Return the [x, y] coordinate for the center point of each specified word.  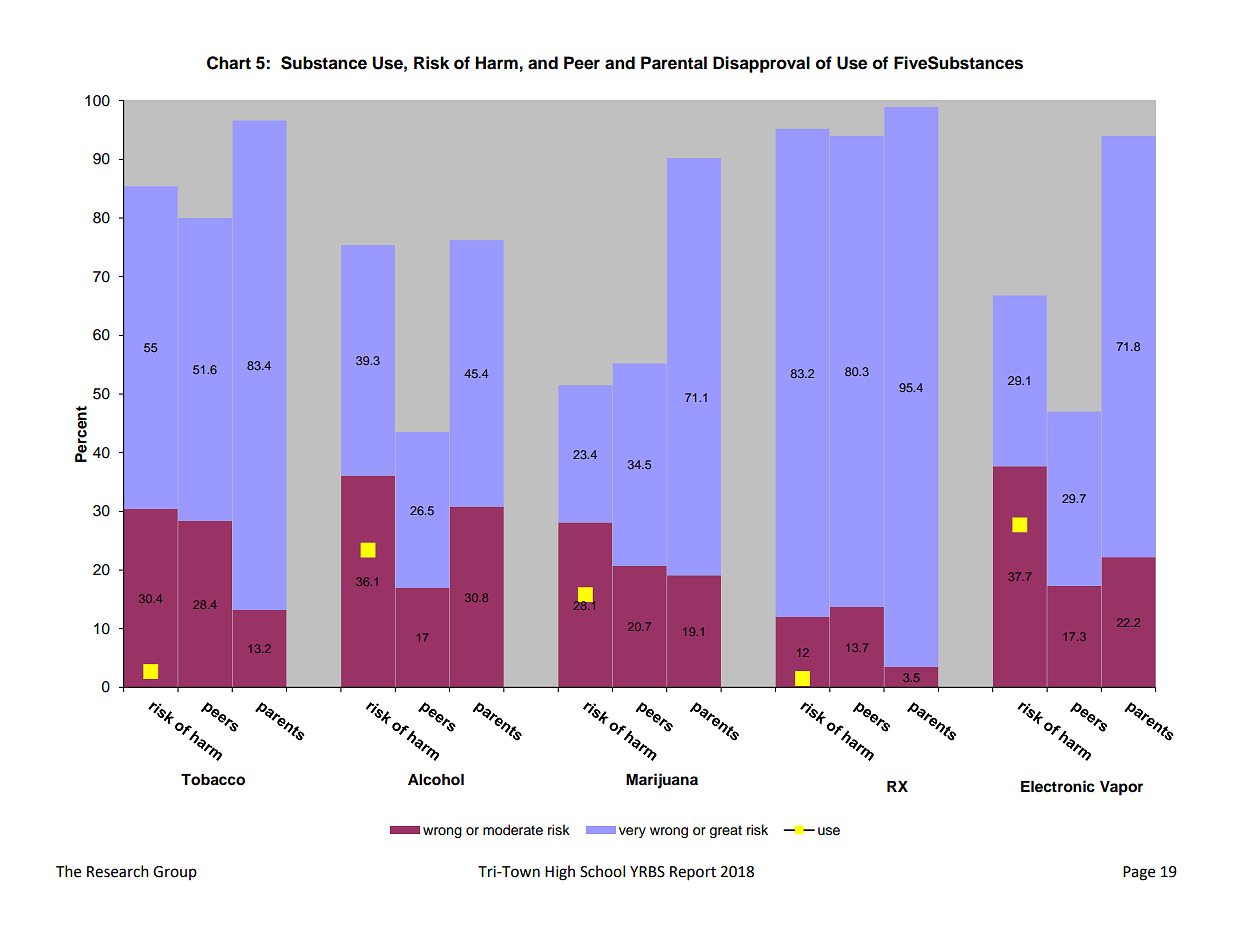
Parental [674, 63]
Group [175, 873]
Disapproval [761, 64]
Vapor [1121, 788]
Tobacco [213, 780]
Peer [582, 63]
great [726, 831]
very [632, 832]
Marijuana [662, 781]
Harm [496, 63]
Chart [229, 63]
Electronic [1058, 786]
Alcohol [436, 780]
